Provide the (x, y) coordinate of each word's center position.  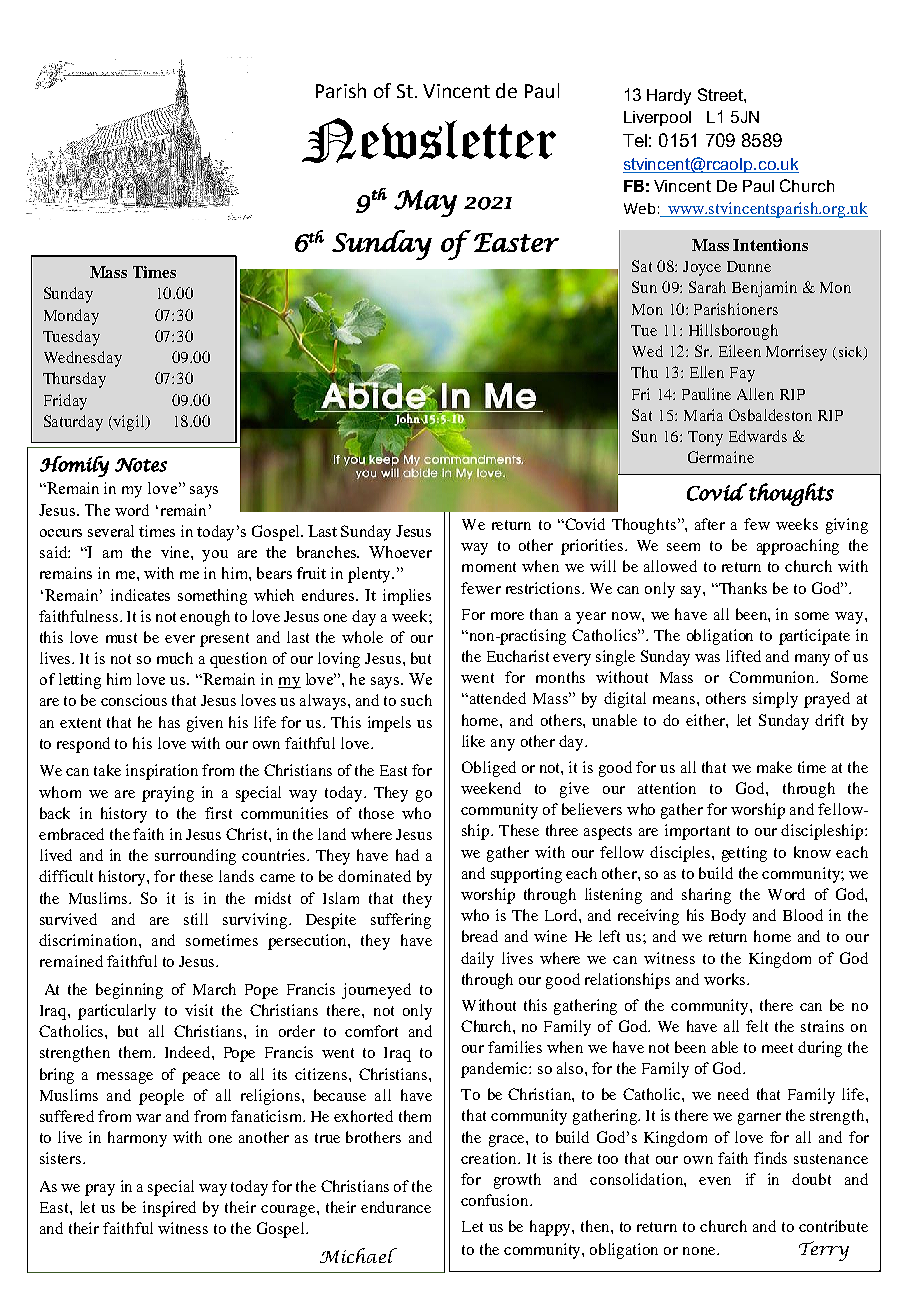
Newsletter (429, 140)
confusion (496, 1200)
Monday (71, 317)
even (715, 1181)
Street (721, 94)
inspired (169, 1209)
